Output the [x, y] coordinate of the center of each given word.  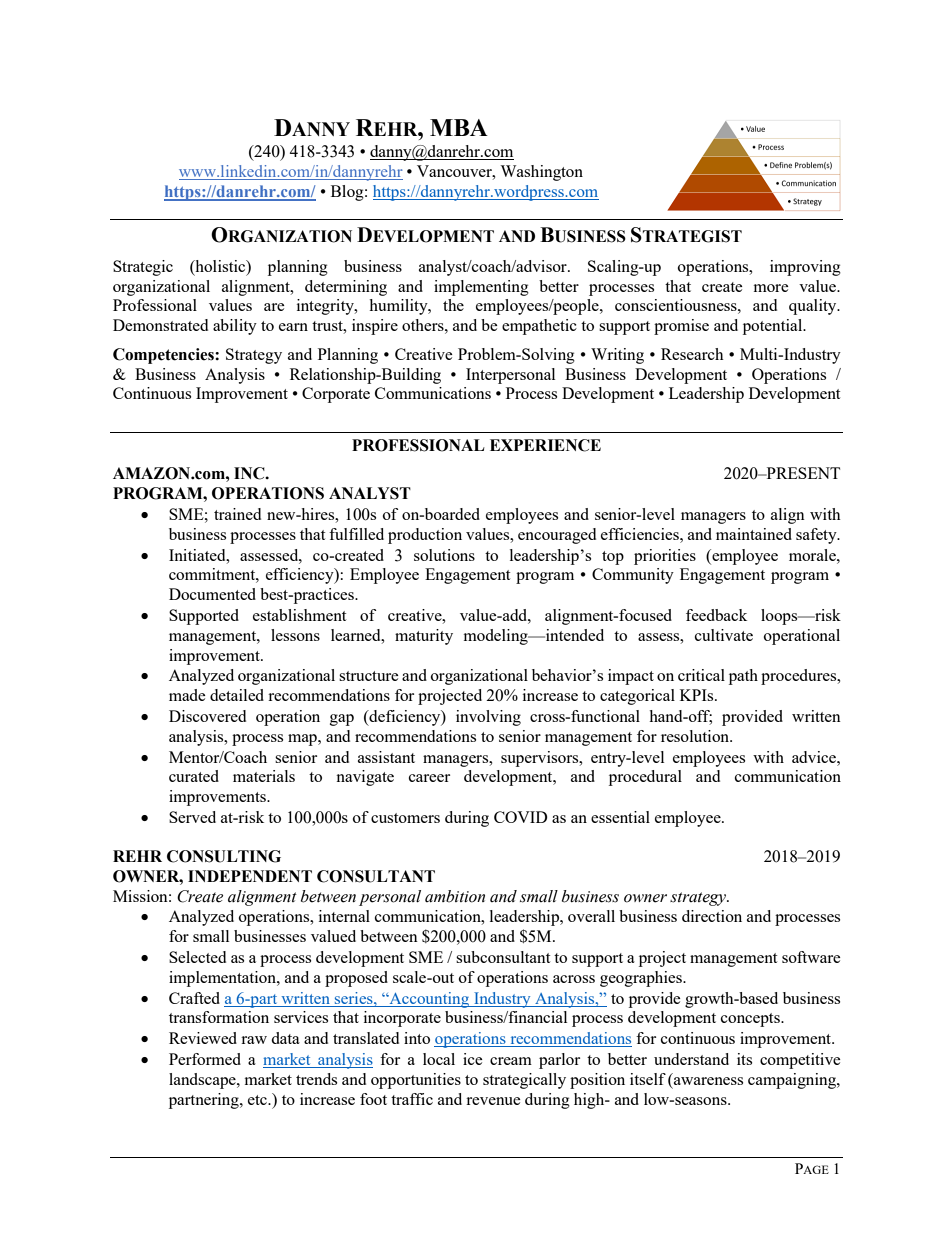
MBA [459, 127]
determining [346, 288]
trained [237, 514]
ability [235, 327]
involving [488, 718]
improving [805, 268]
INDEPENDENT [250, 876]
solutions [444, 555]
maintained [754, 534]
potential [774, 327]
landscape [203, 1081]
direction [712, 916]
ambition [455, 896]
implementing [481, 288]
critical [701, 675]
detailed [237, 695]
